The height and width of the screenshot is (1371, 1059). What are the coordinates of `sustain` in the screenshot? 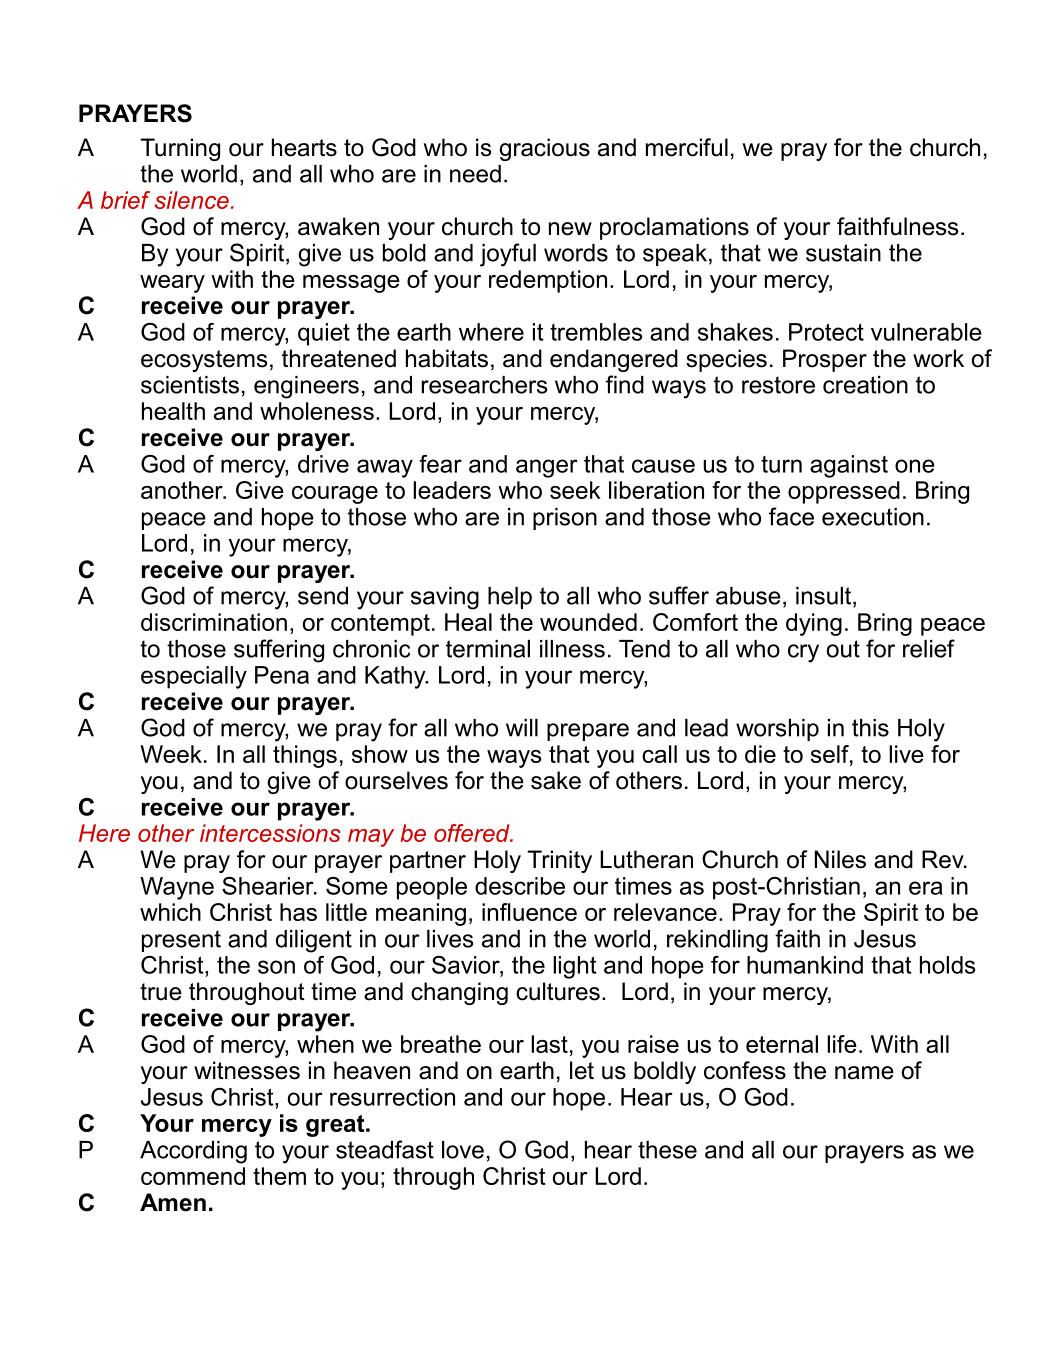 It's located at (843, 253).
